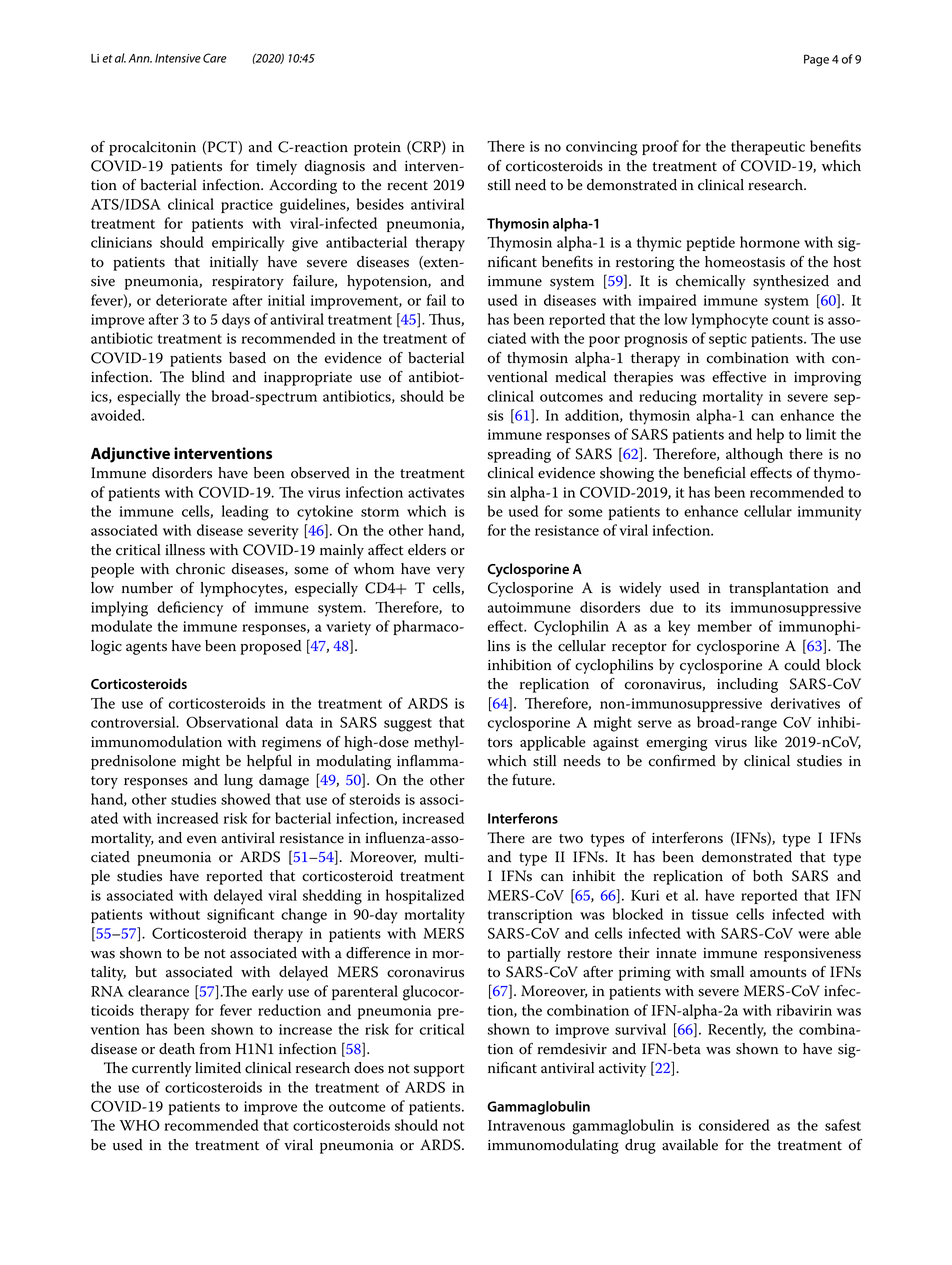 The height and width of the screenshot is (1265, 952). Describe the element at coordinates (450, 572) in the screenshot. I see `very` at that location.
